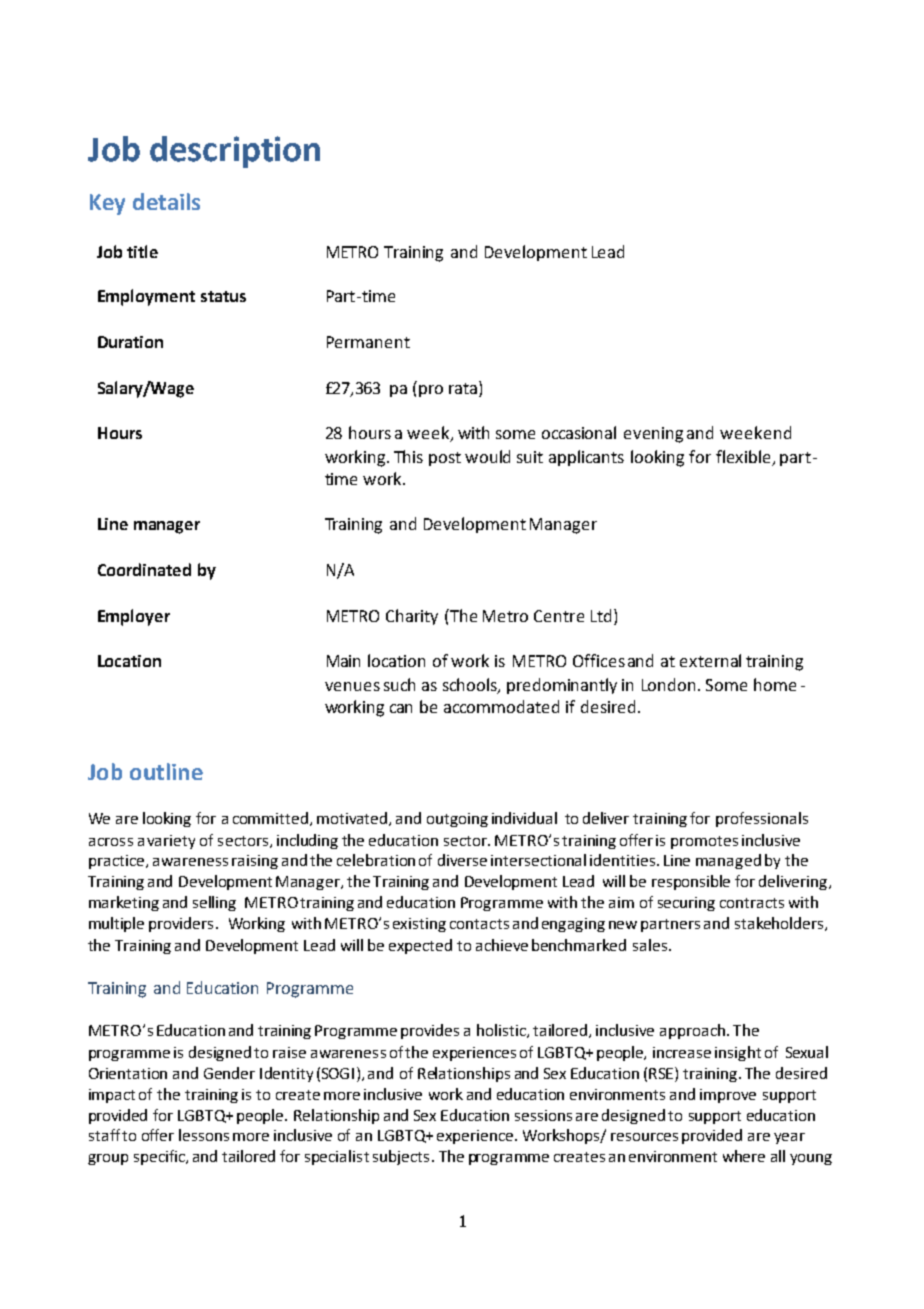 Image resolution: width=924 pixels, height=1309 pixels. What do you see at coordinates (166, 201) in the image?
I see `details` at bounding box center [166, 201].
